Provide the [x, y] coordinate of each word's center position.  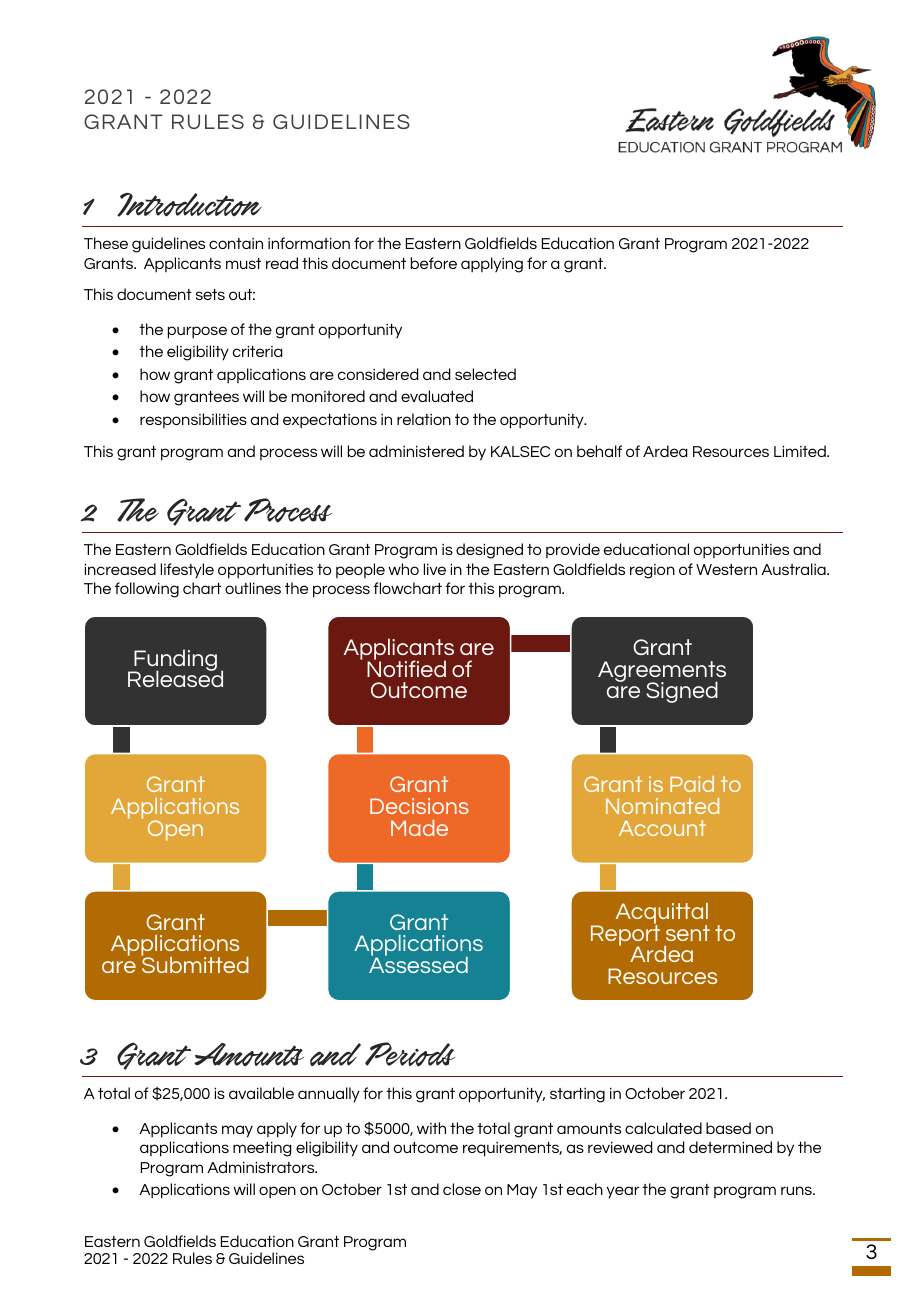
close [462, 1189]
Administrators [262, 1167]
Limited [801, 451]
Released [175, 678]
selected [485, 374]
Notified [406, 667]
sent [688, 933]
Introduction [189, 205]
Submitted [195, 964]
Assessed [418, 964]
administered [416, 451]
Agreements [662, 672]
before [434, 263]
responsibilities [193, 420]
